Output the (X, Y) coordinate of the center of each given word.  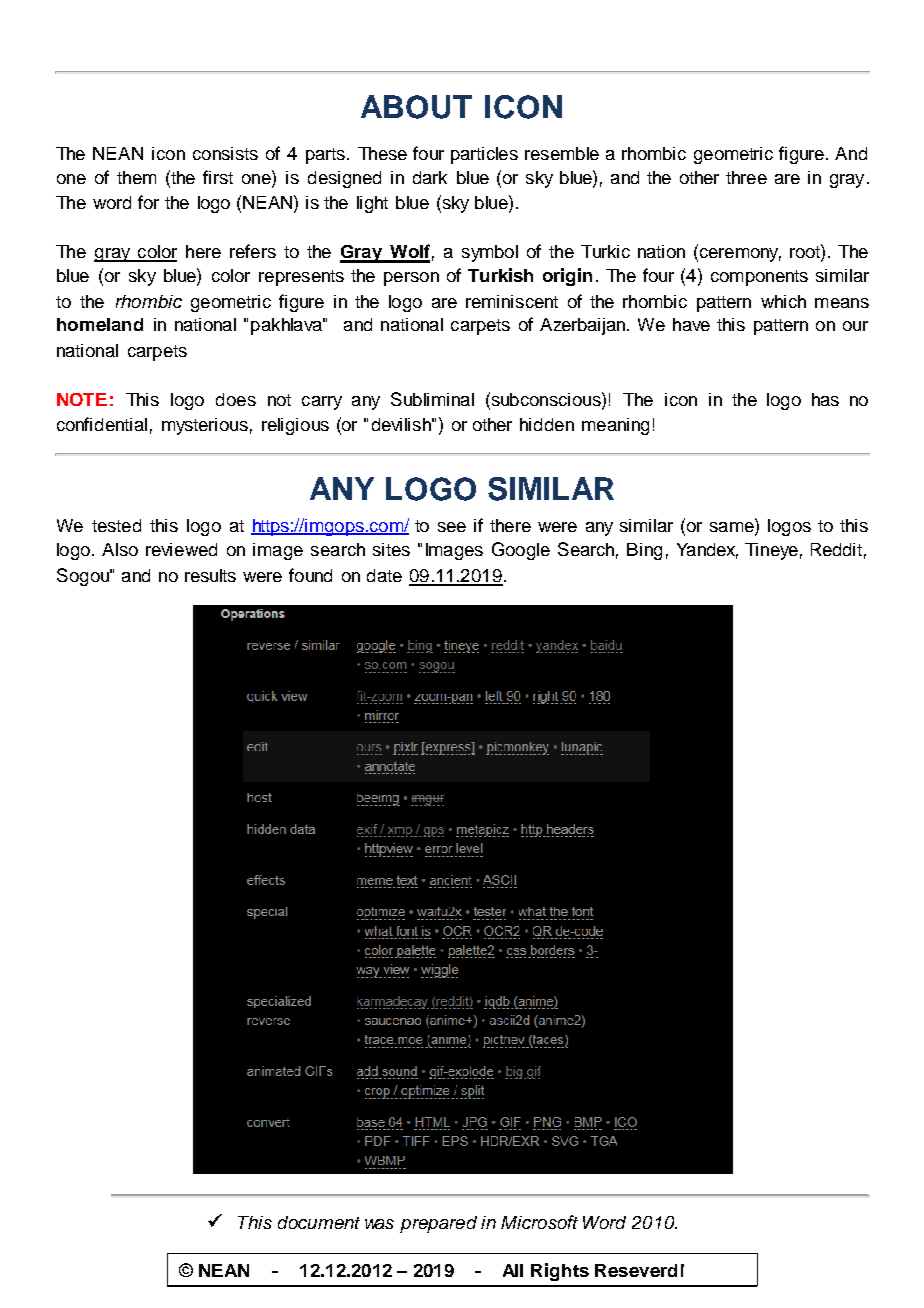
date (384, 575)
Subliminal (432, 399)
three (746, 177)
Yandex (707, 551)
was (379, 1224)
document (319, 1222)
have (691, 324)
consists (225, 153)
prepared (438, 1224)
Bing (644, 551)
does (236, 399)
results (210, 575)
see (452, 527)
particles (484, 155)
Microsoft (539, 1222)
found (310, 575)
